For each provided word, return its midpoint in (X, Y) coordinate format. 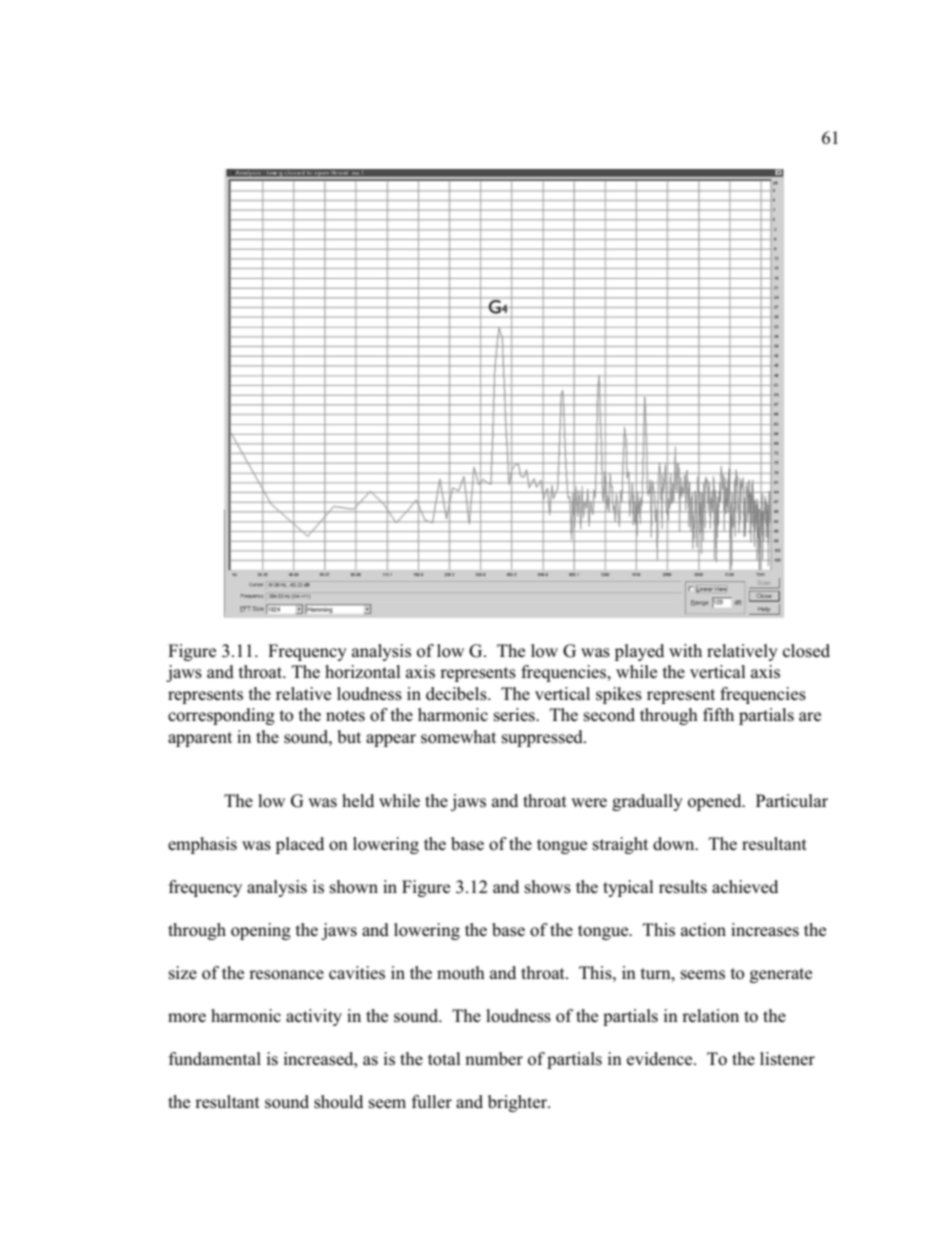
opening (261, 931)
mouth (461, 973)
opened (716, 802)
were (589, 802)
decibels (457, 694)
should (338, 1102)
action (703, 930)
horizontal (363, 672)
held (358, 800)
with (685, 650)
